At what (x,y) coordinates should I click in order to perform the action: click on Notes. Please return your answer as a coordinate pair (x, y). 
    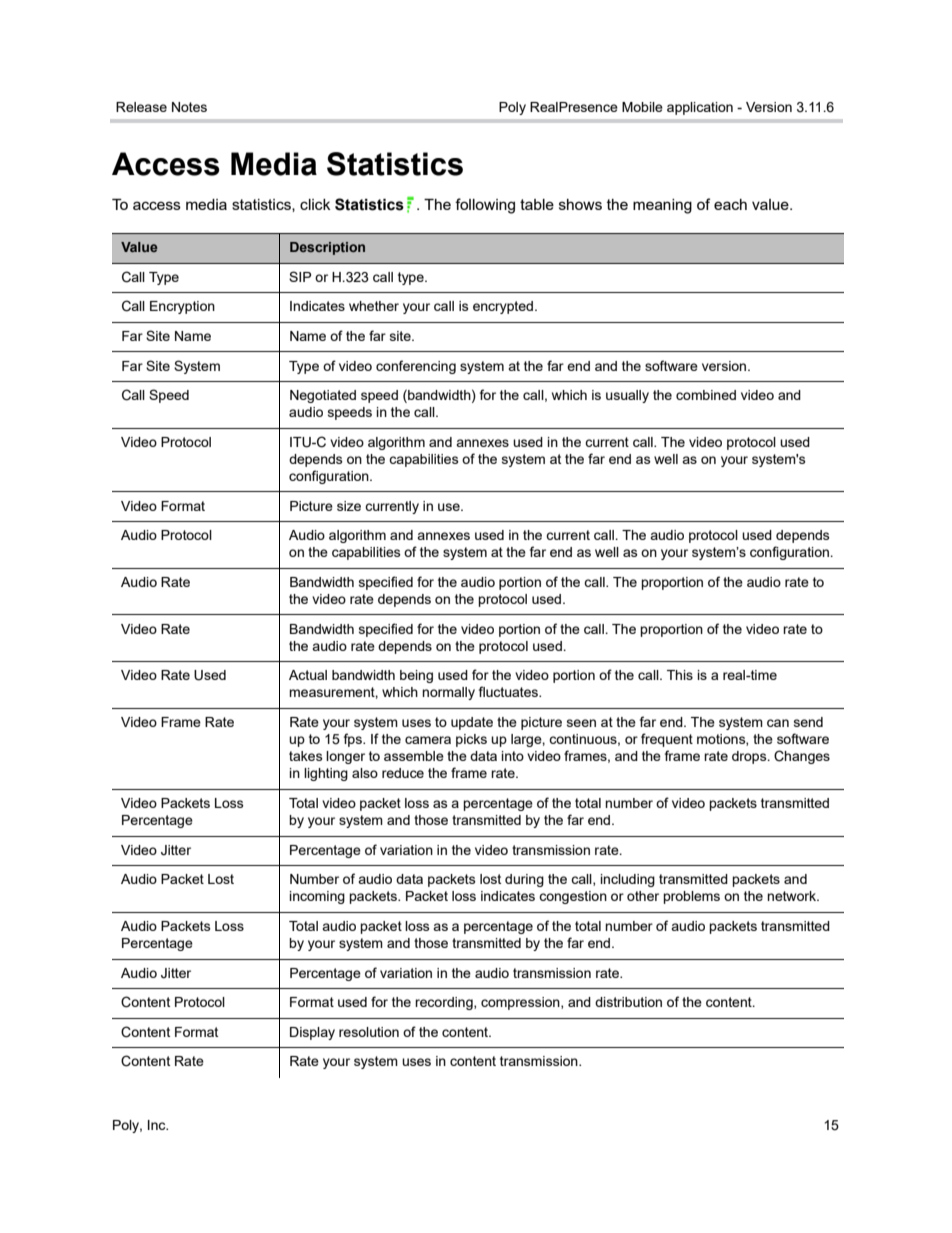
    Looking at the image, I should click on (189, 107).
